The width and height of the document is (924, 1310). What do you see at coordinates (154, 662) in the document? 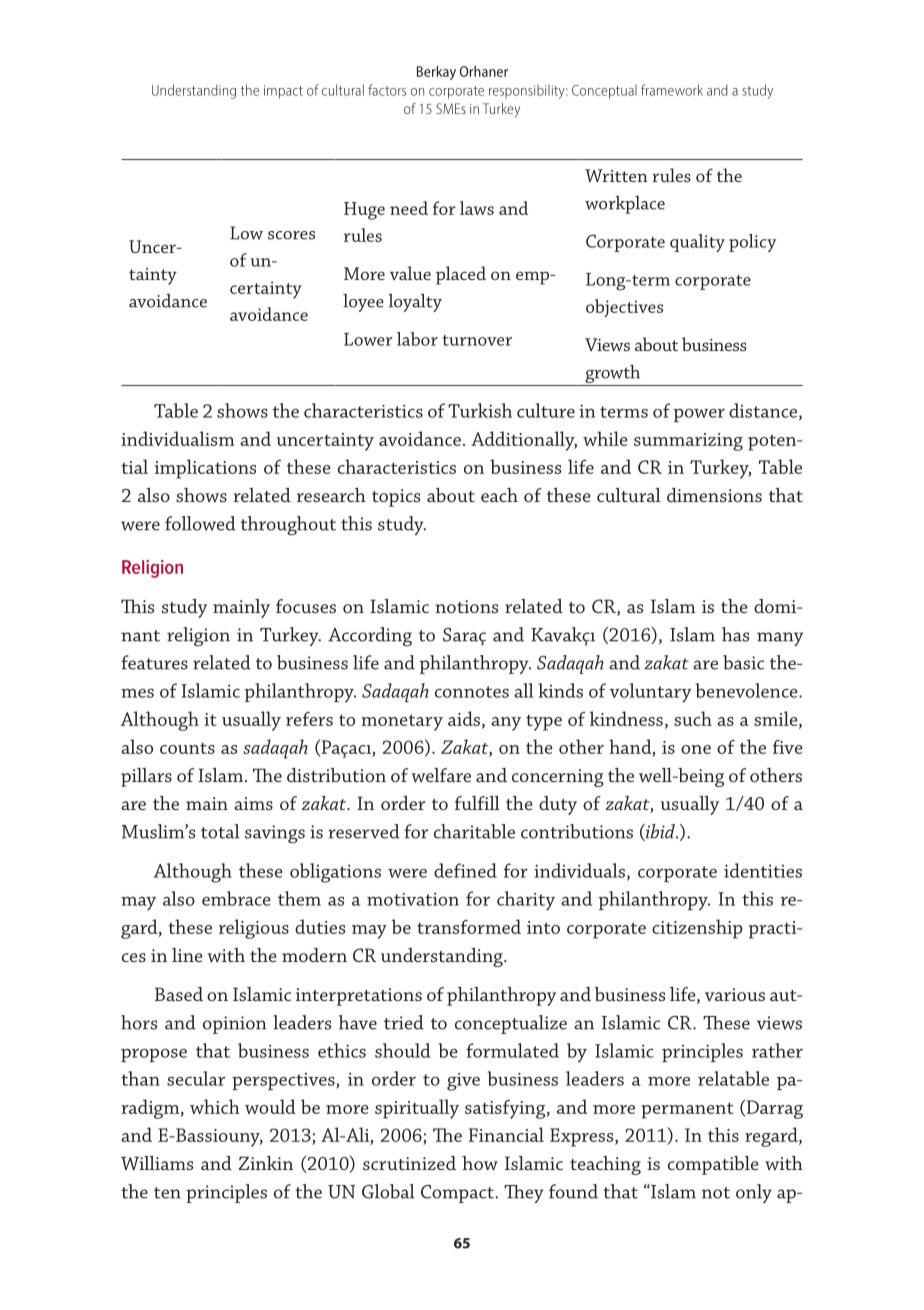
I see `features` at bounding box center [154, 662].
